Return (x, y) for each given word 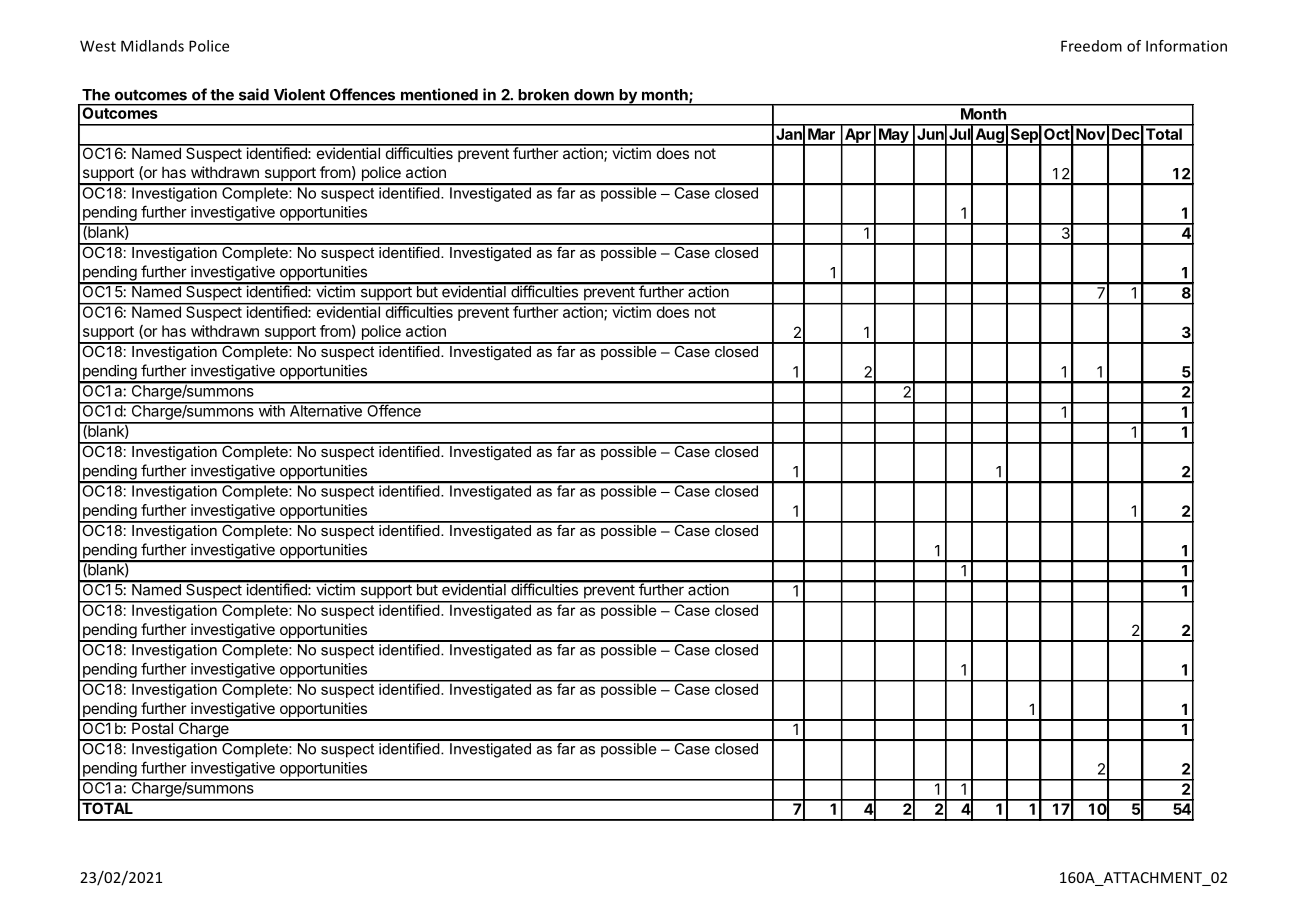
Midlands (152, 46)
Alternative (325, 410)
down (594, 95)
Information (1186, 46)
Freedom (1091, 46)
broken (543, 95)
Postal (152, 727)
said (254, 94)
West (98, 46)
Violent (299, 94)
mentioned (439, 94)
